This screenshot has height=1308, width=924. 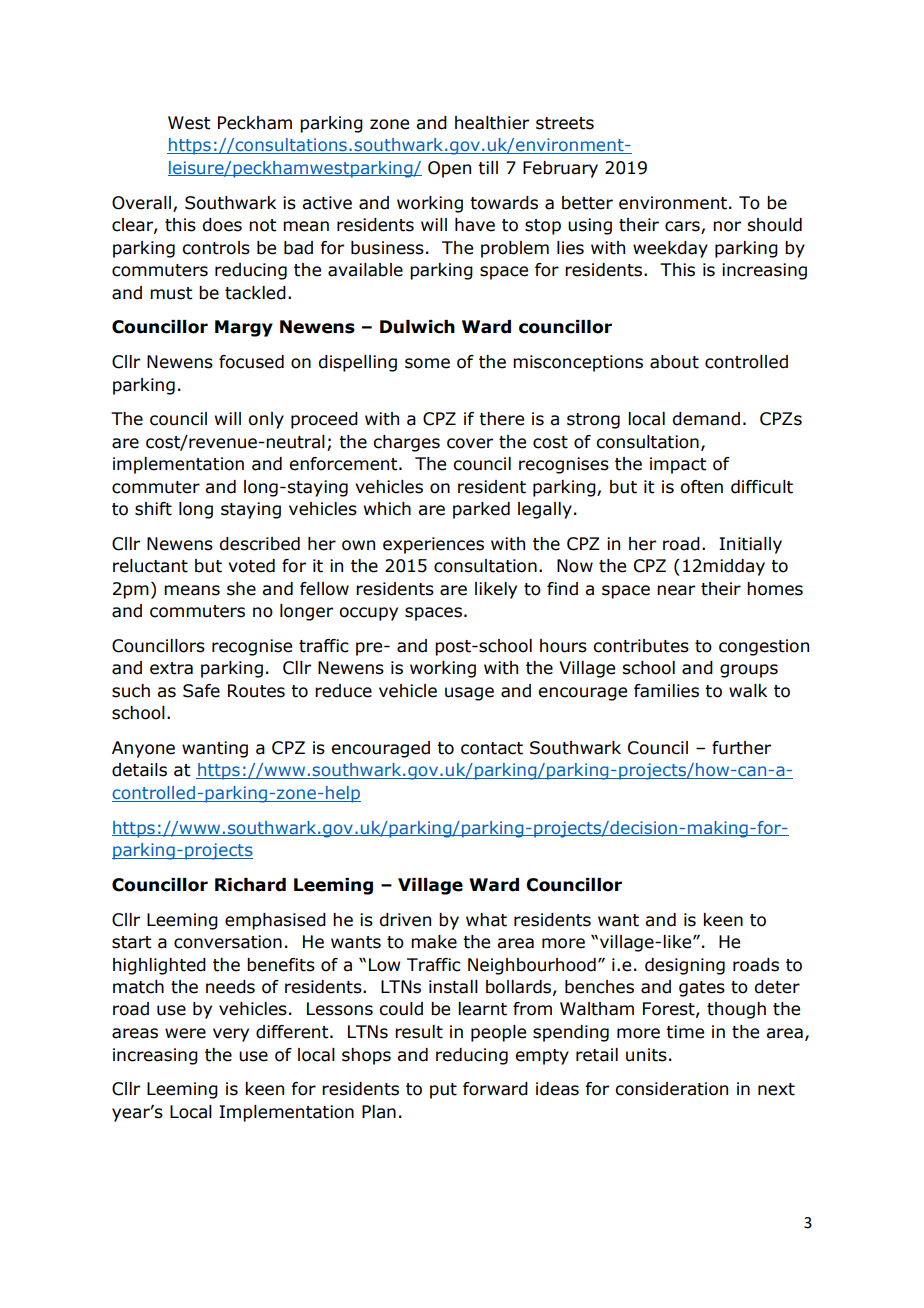 What do you see at coordinates (368, 614) in the screenshot?
I see `occupy` at bounding box center [368, 614].
